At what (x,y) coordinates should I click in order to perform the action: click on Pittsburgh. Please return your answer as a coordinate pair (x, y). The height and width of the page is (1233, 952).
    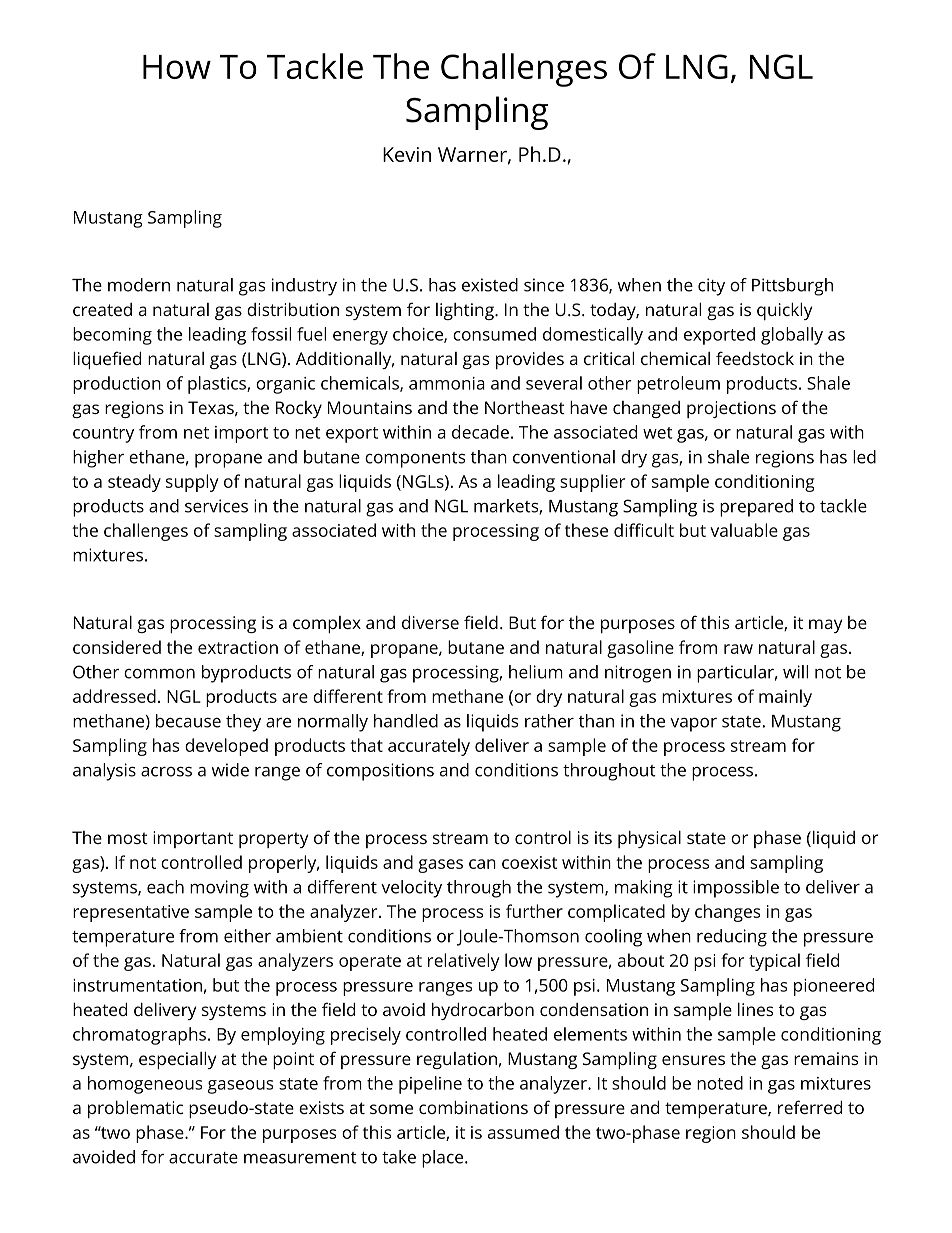
    Looking at the image, I should click on (792, 287).
